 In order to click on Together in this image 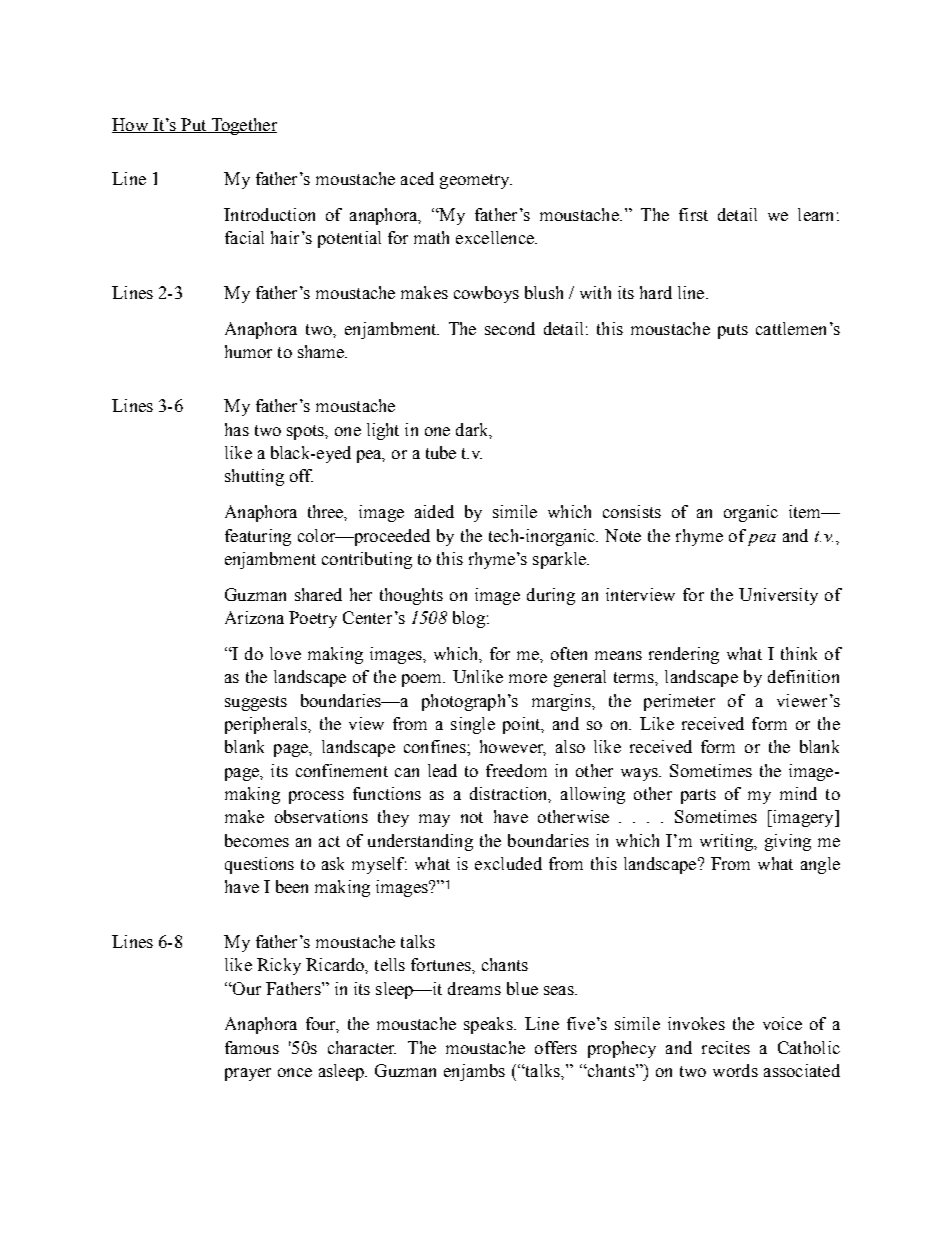, I will do `click(243, 126)`.
